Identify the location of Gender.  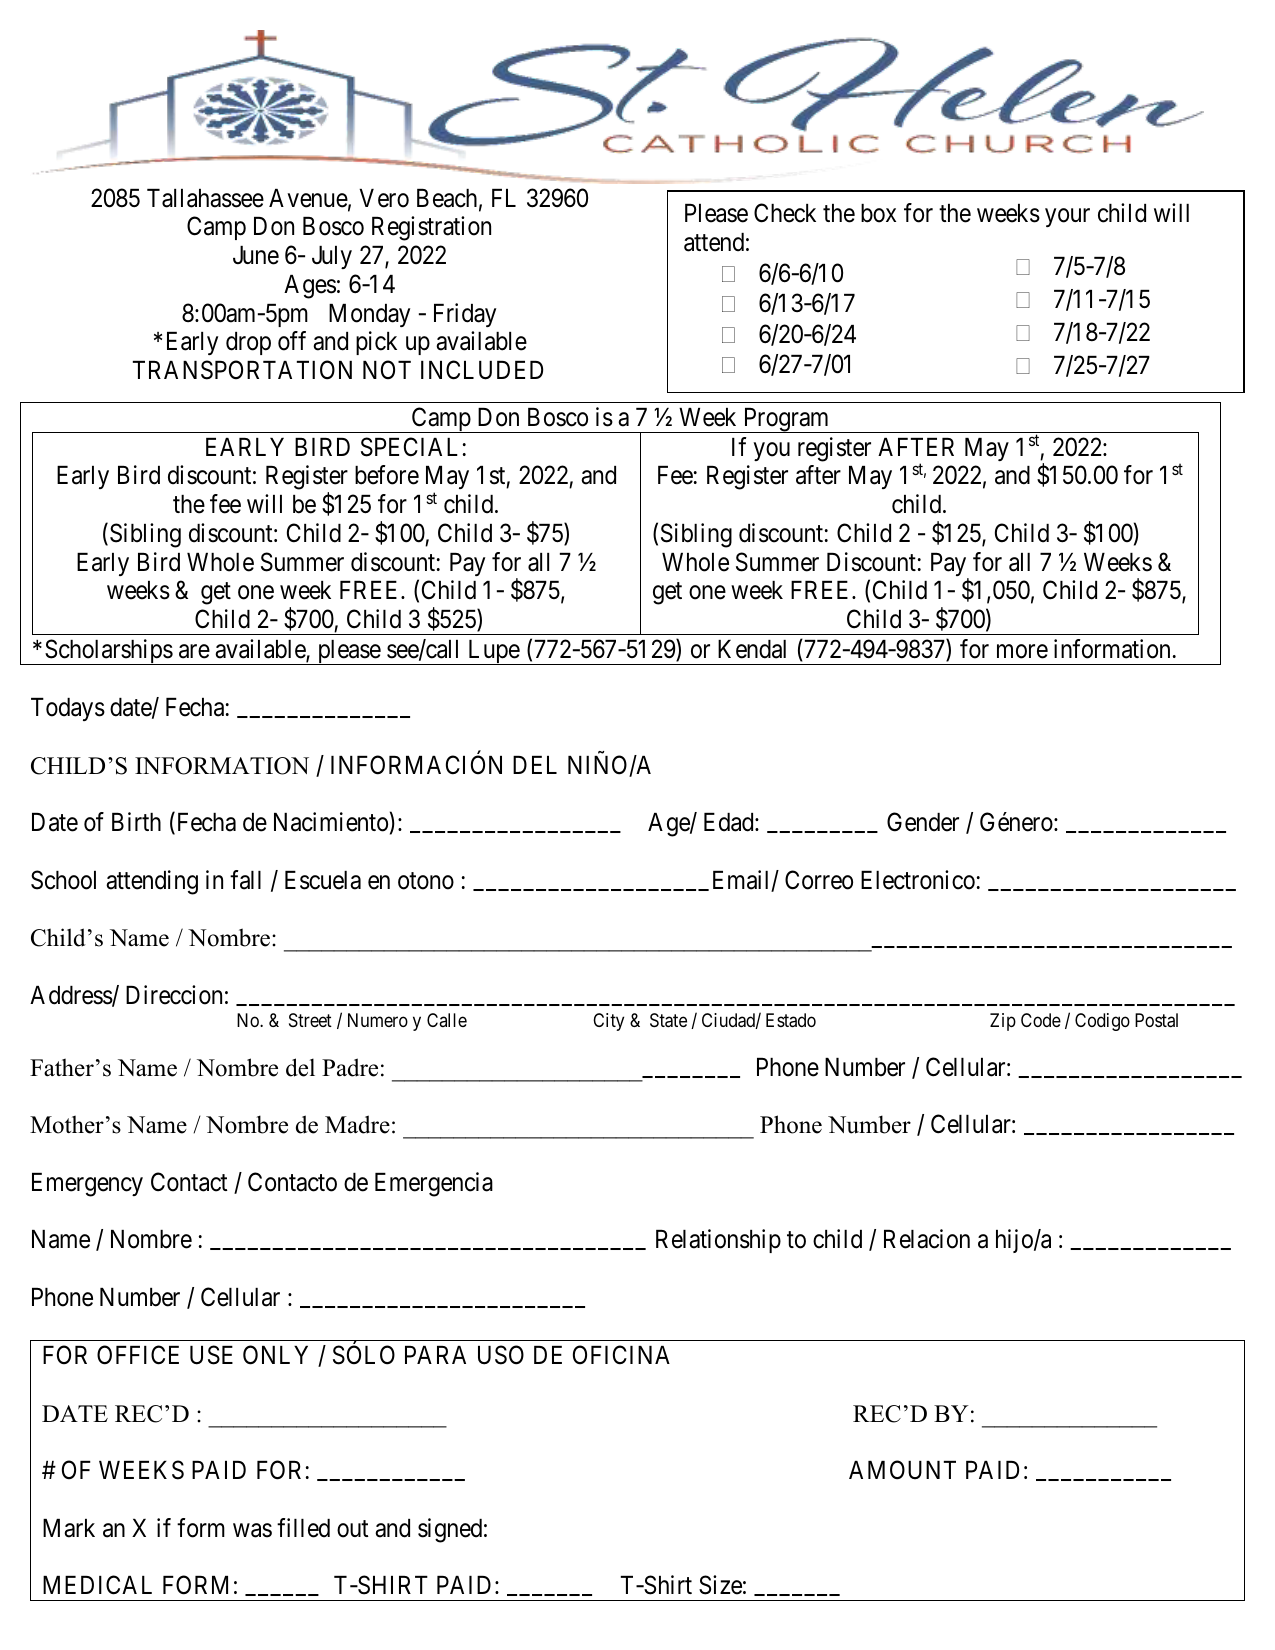
(923, 822).
